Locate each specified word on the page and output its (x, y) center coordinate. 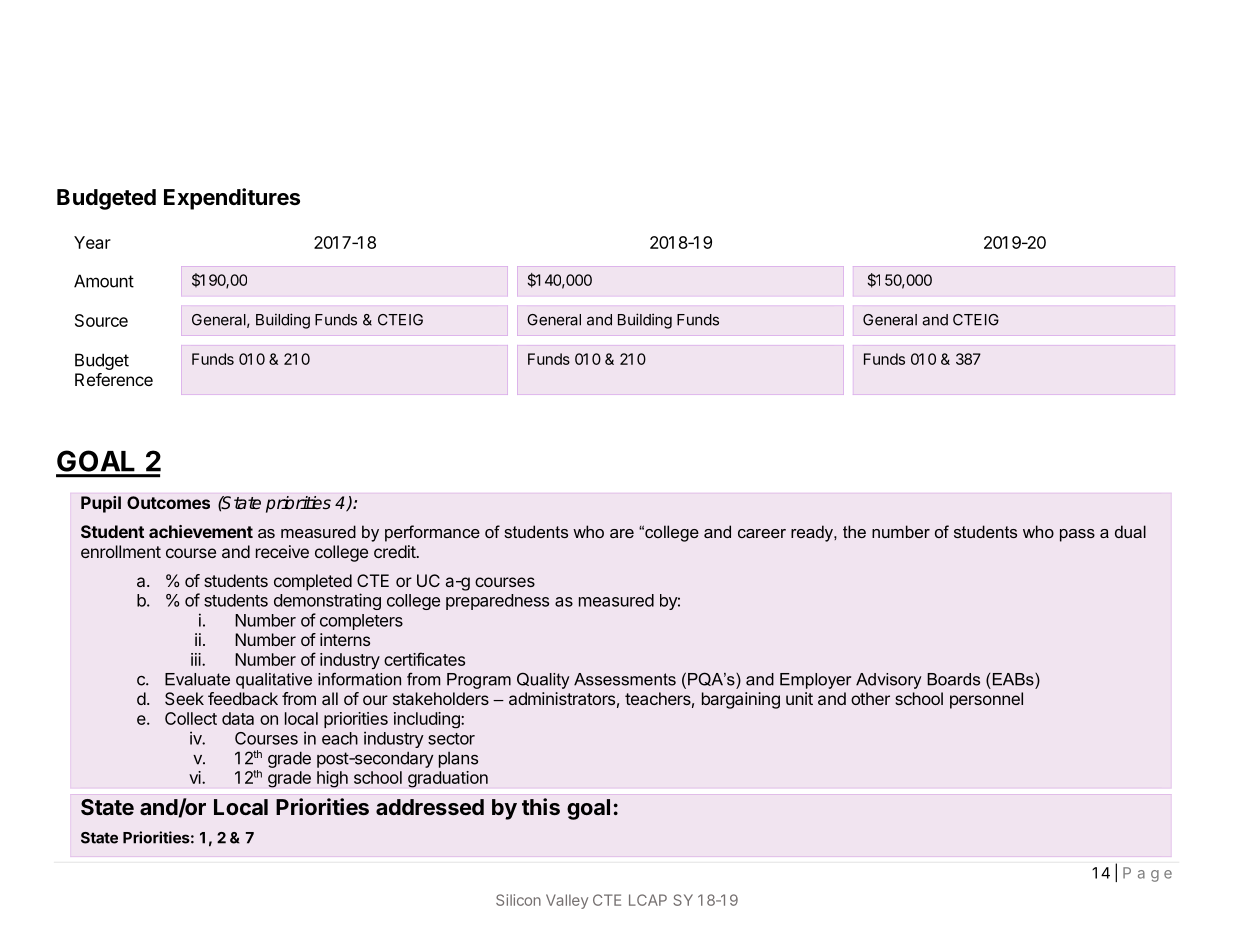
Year (92, 242)
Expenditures (232, 199)
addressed (430, 807)
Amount (104, 281)
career (762, 533)
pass (1077, 535)
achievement (201, 531)
